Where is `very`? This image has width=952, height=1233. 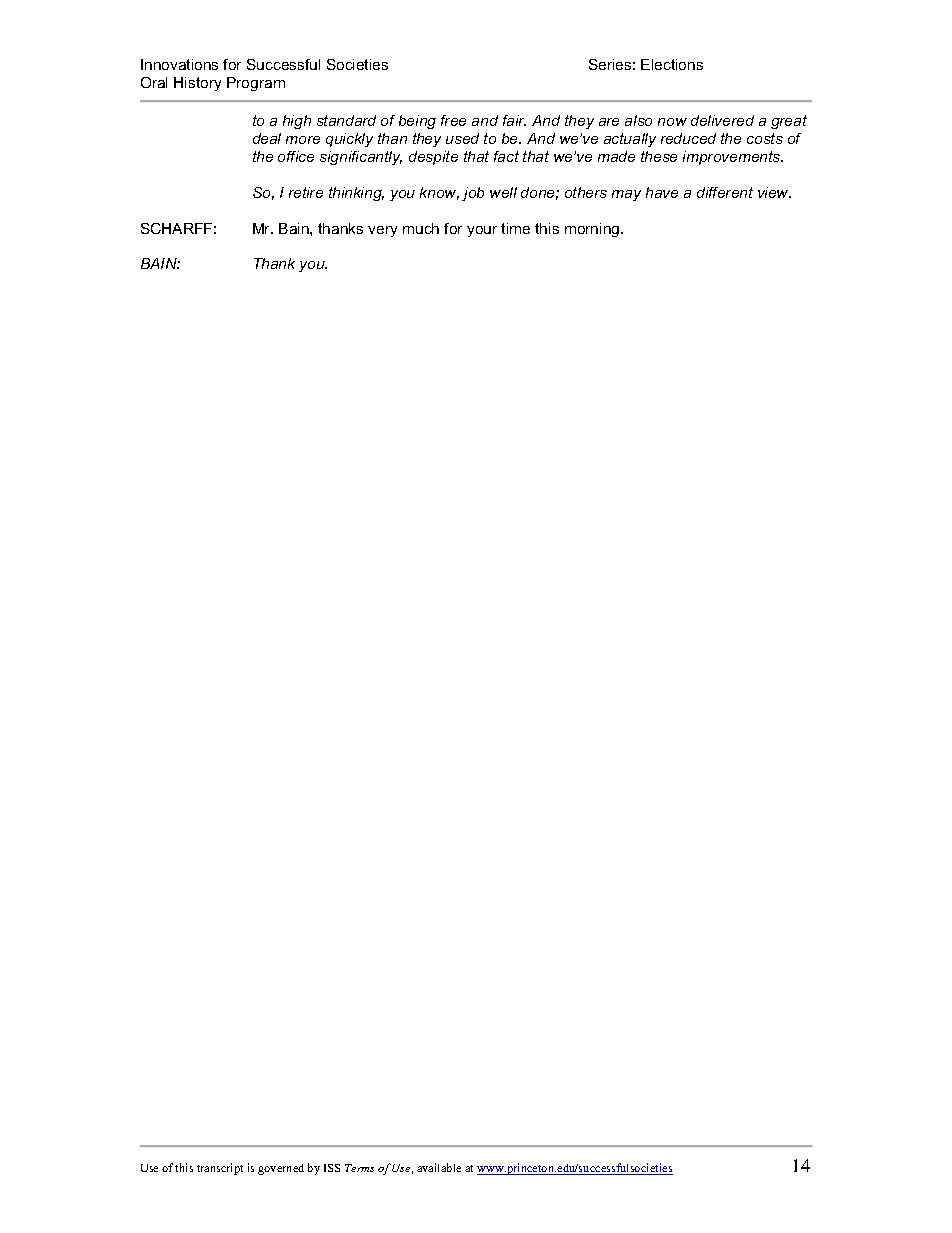
very is located at coordinates (382, 231).
